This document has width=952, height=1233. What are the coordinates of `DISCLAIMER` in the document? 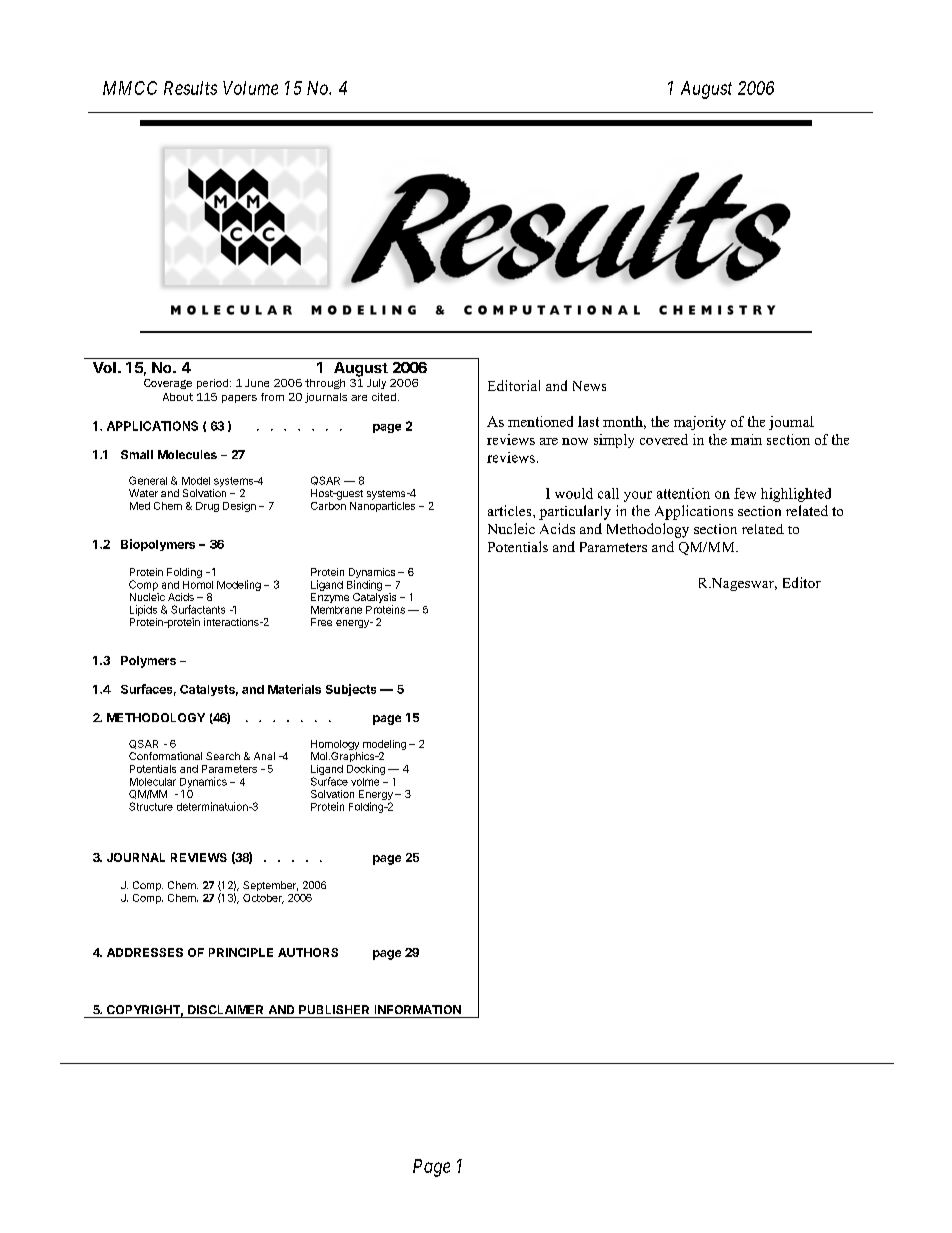 It's located at (225, 1009).
